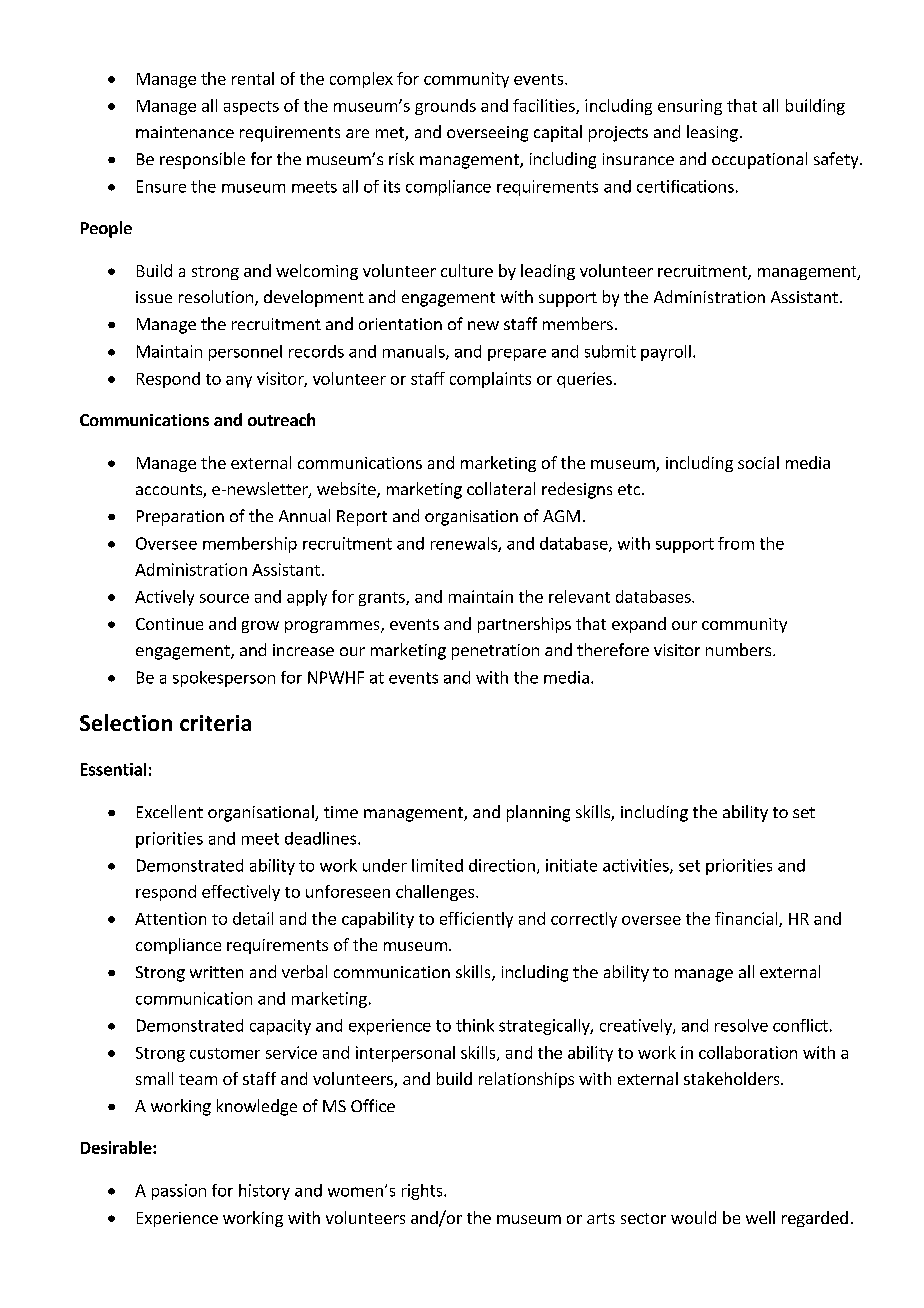  Describe the element at coordinates (502, 865) in the document. I see `direction` at that location.
